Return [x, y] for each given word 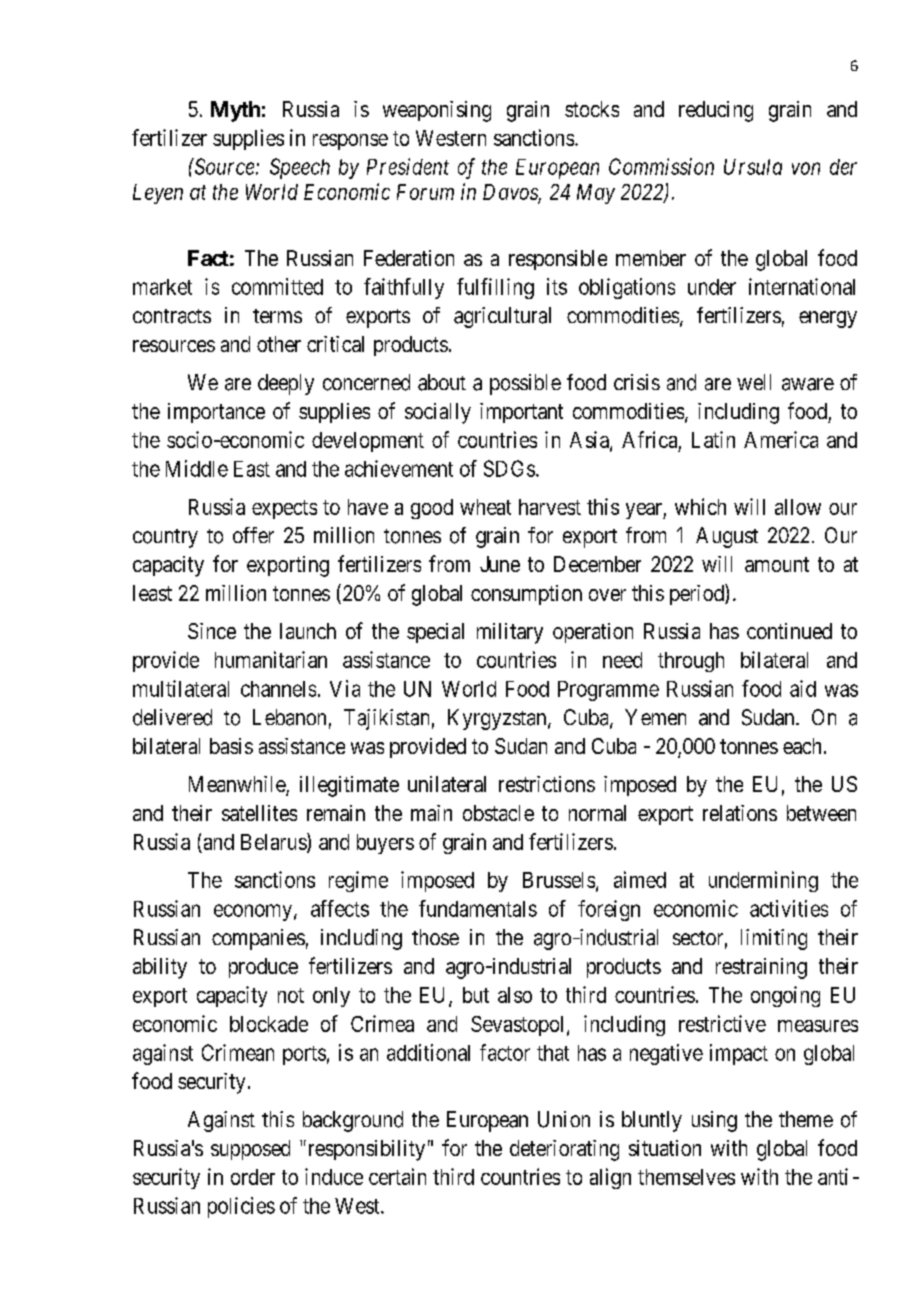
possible [525, 384]
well [754, 382]
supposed [250, 1150]
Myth [235, 111]
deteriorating [564, 1150]
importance [216, 413]
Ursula [753, 167]
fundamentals [478, 908]
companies [258, 939]
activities [789, 908]
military [510, 633]
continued [789, 631]
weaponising [437, 111]
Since [212, 631]
